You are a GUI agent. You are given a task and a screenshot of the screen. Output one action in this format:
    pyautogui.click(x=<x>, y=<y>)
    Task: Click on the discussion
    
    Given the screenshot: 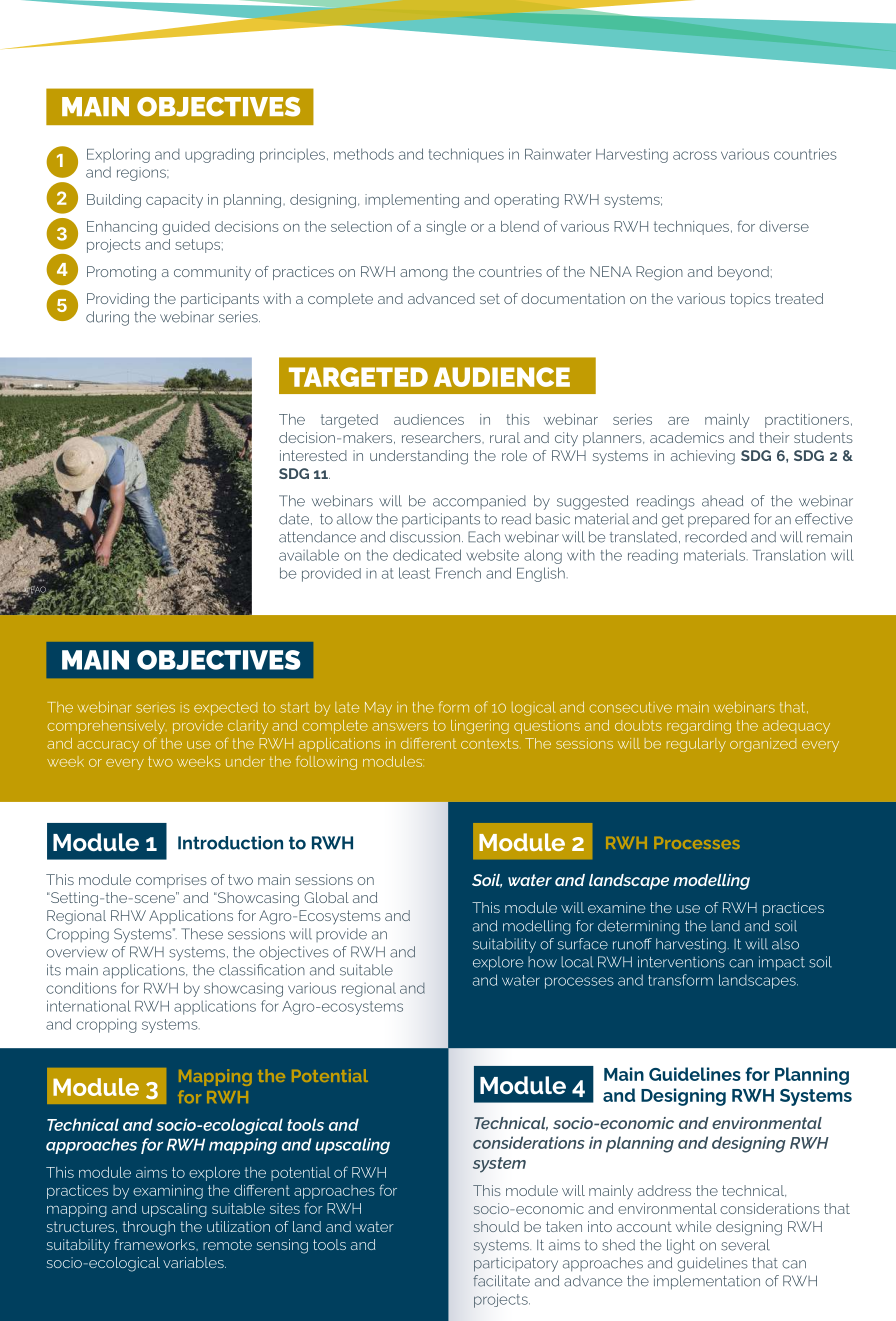 What is the action you would take?
    pyautogui.click(x=426, y=537)
